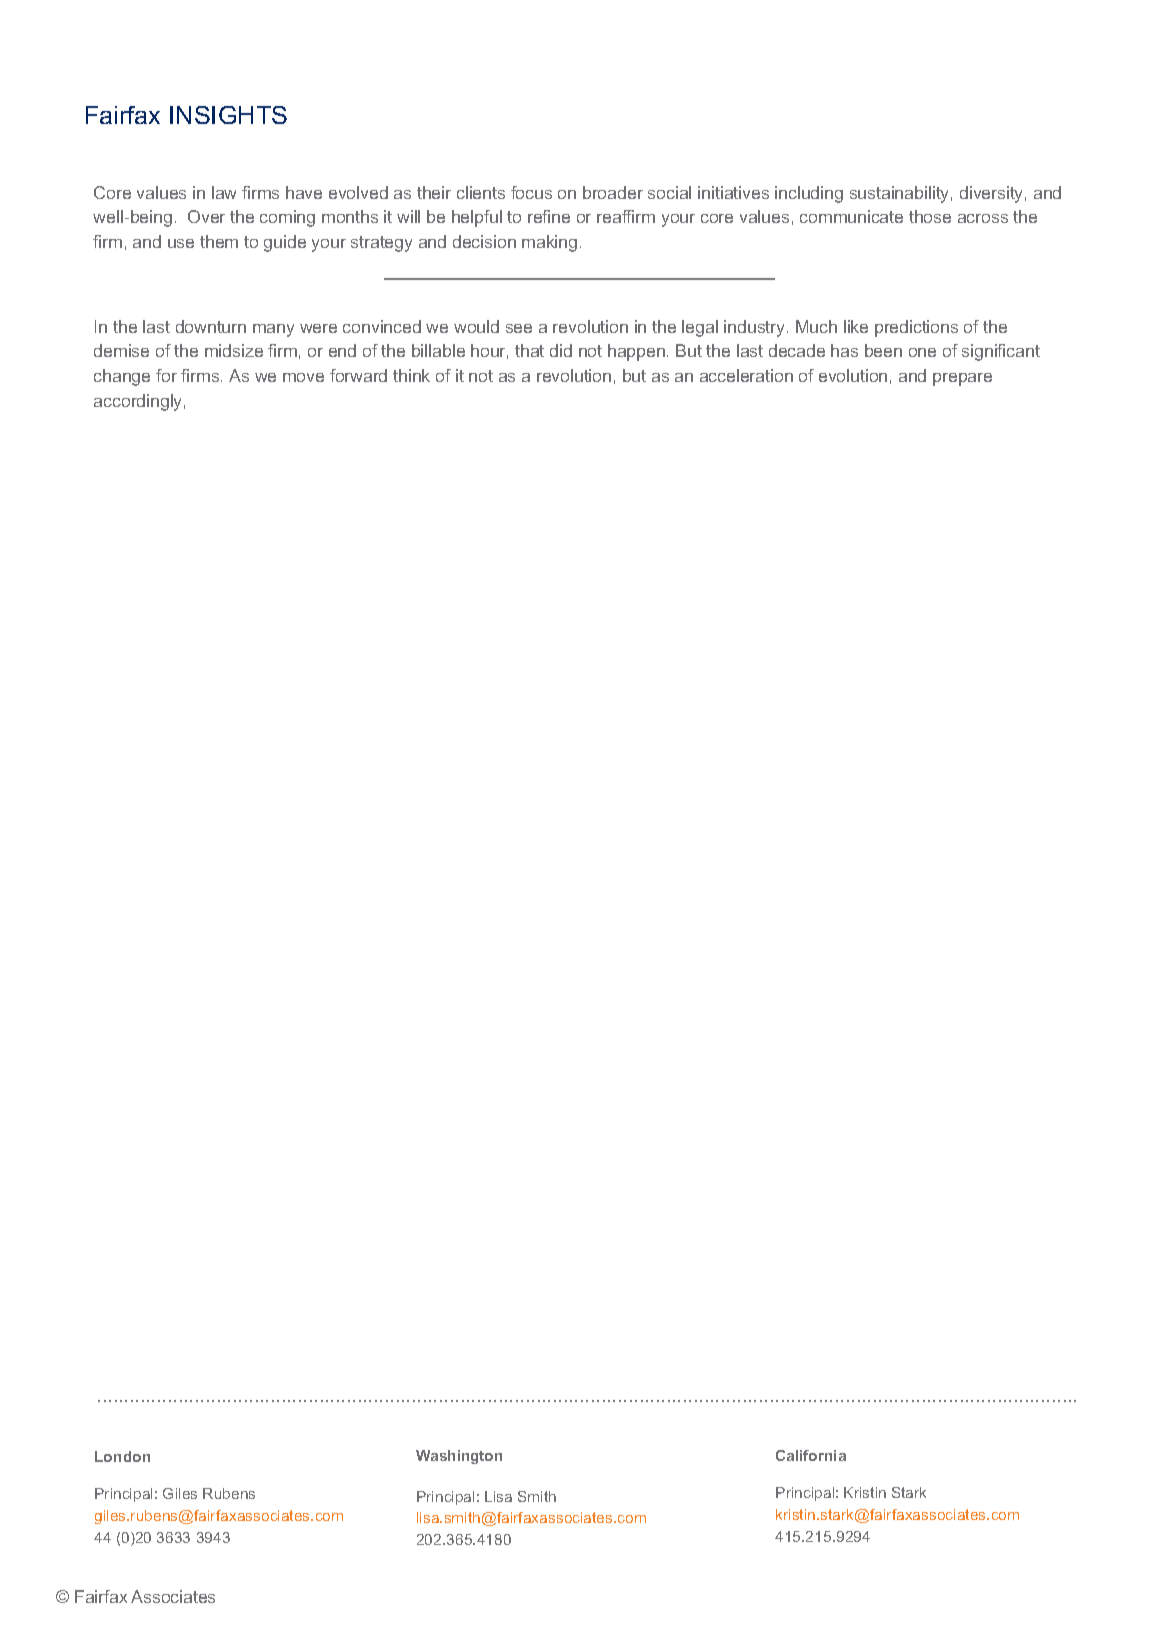  I want to click on law, so click(224, 192).
